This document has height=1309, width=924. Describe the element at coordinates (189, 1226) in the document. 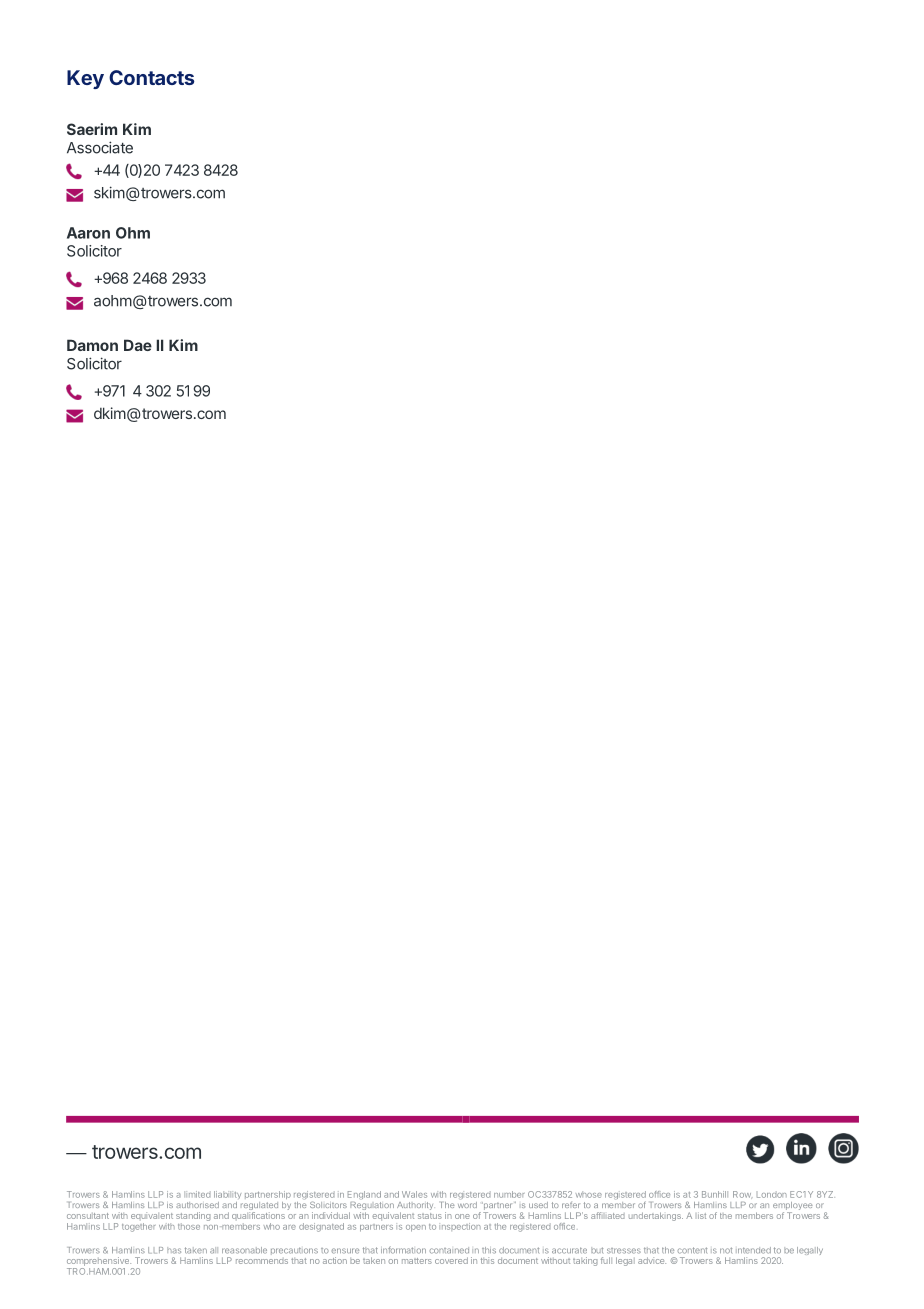

I see `those` at that location.
